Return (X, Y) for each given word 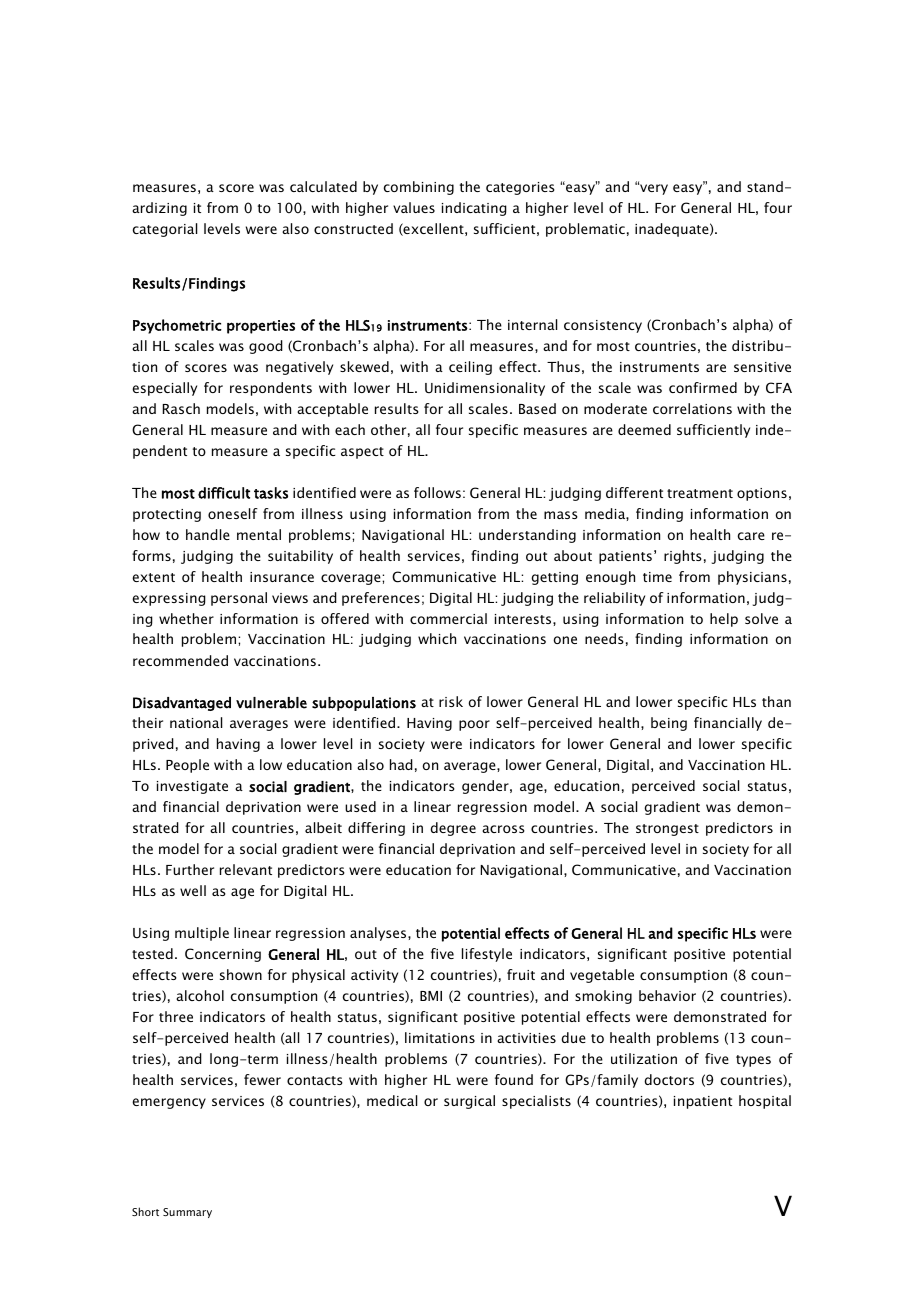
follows (437, 492)
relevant (246, 869)
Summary (187, 1213)
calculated (323, 186)
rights (683, 557)
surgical (469, 1102)
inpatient (703, 1102)
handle (208, 534)
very (653, 189)
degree (453, 829)
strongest (667, 830)
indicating (474, 209)
